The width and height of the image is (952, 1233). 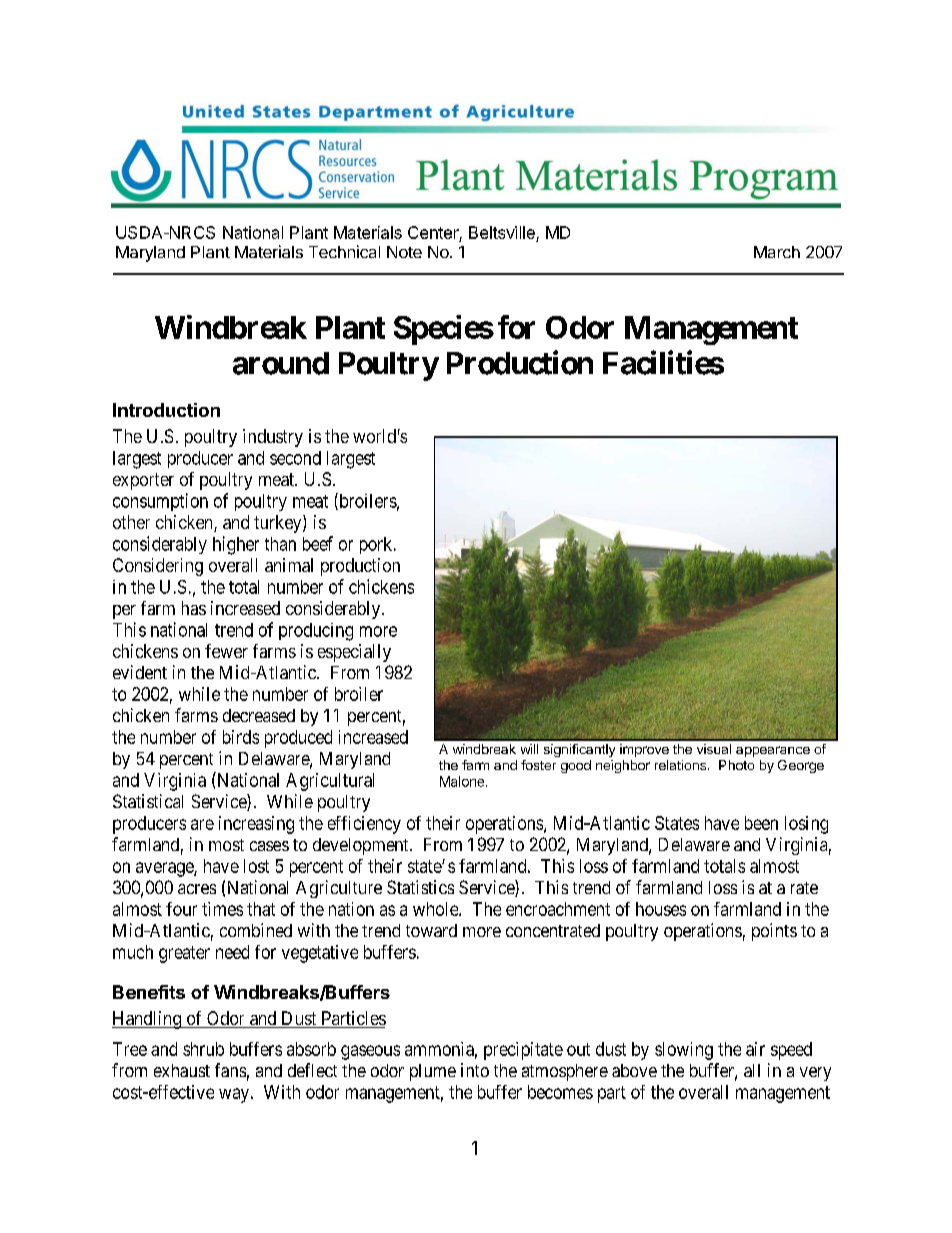 I want to click on higher, so click(x=236, y=545).
